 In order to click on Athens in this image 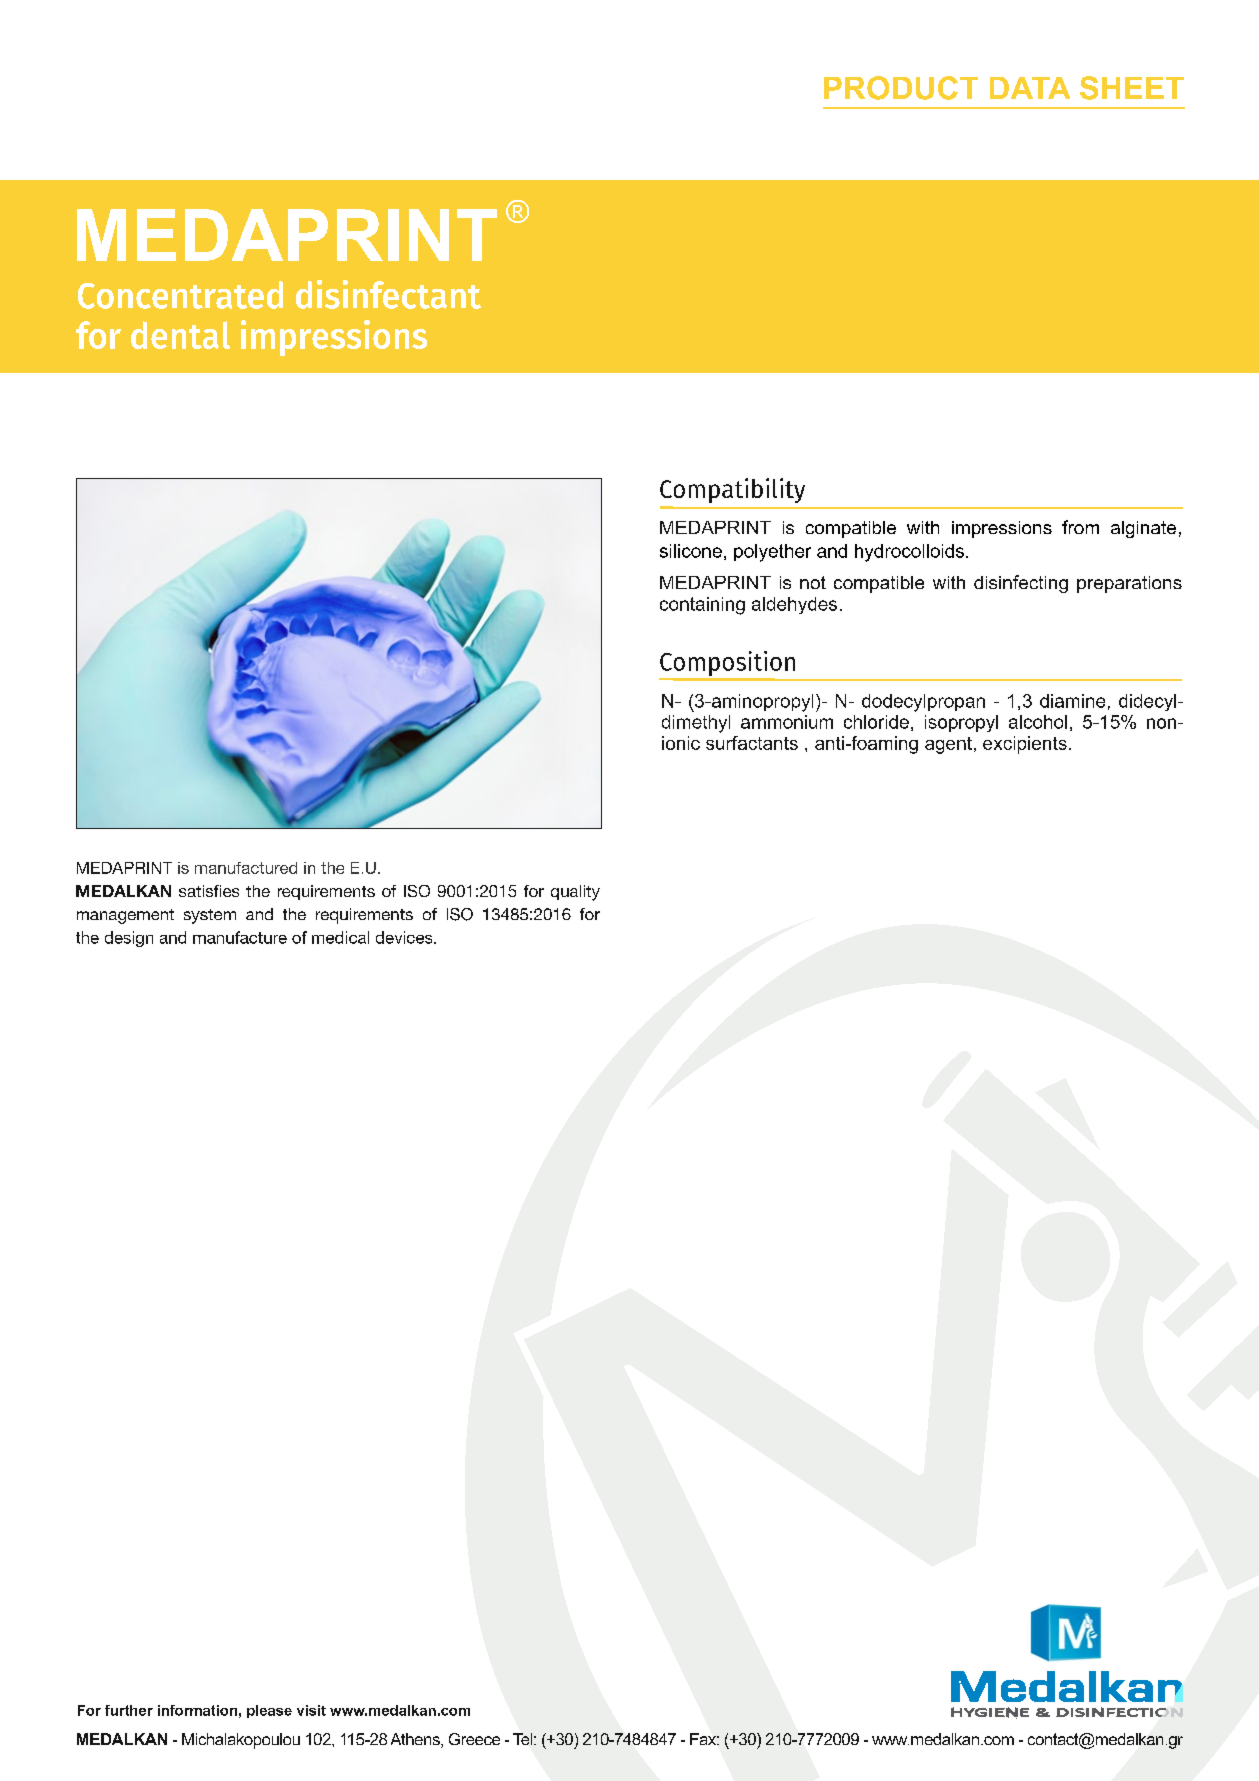, I will do `click(416, 1740)`.
